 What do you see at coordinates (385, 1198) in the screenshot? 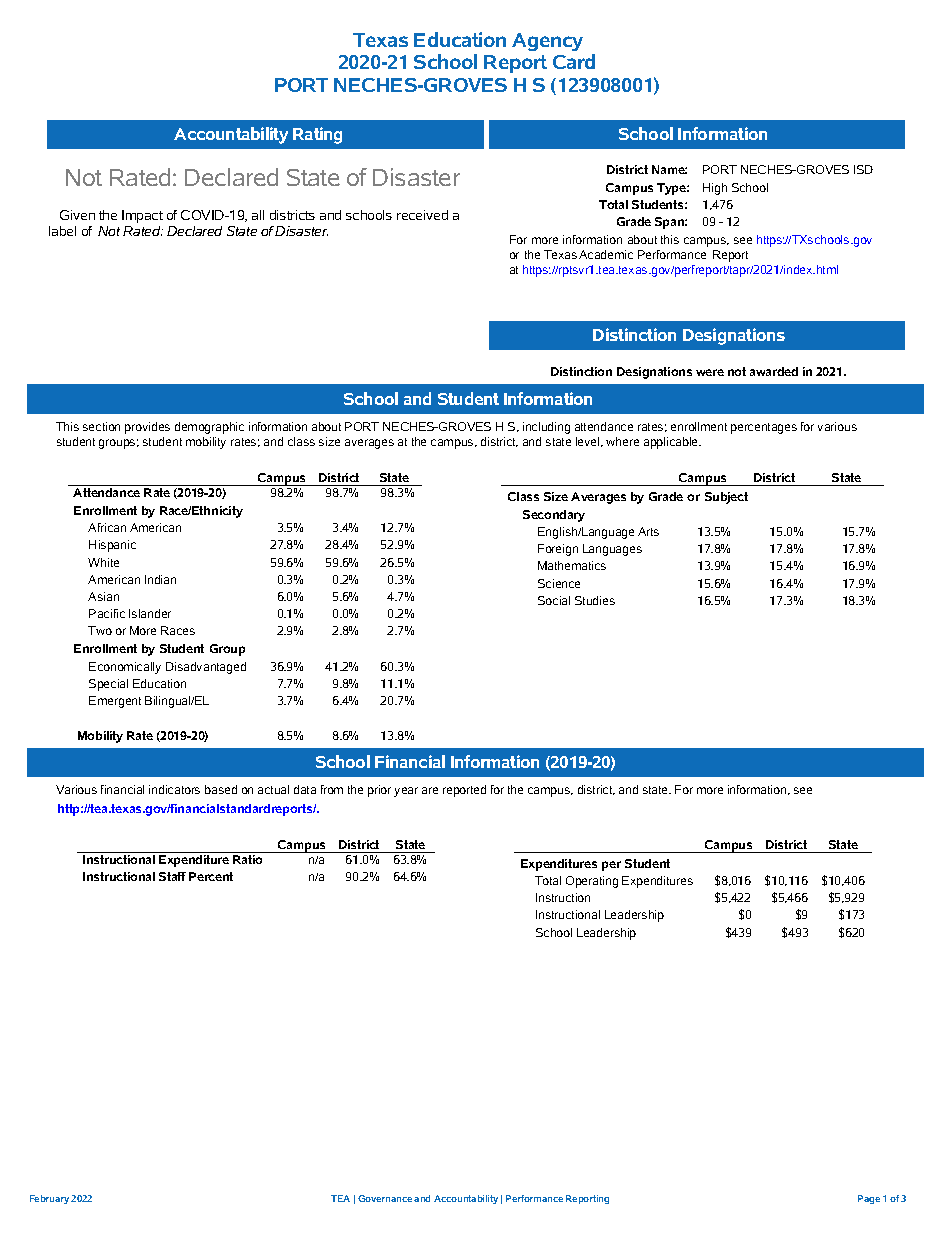
I see `Governance` at bounding box center [385, 1198].
